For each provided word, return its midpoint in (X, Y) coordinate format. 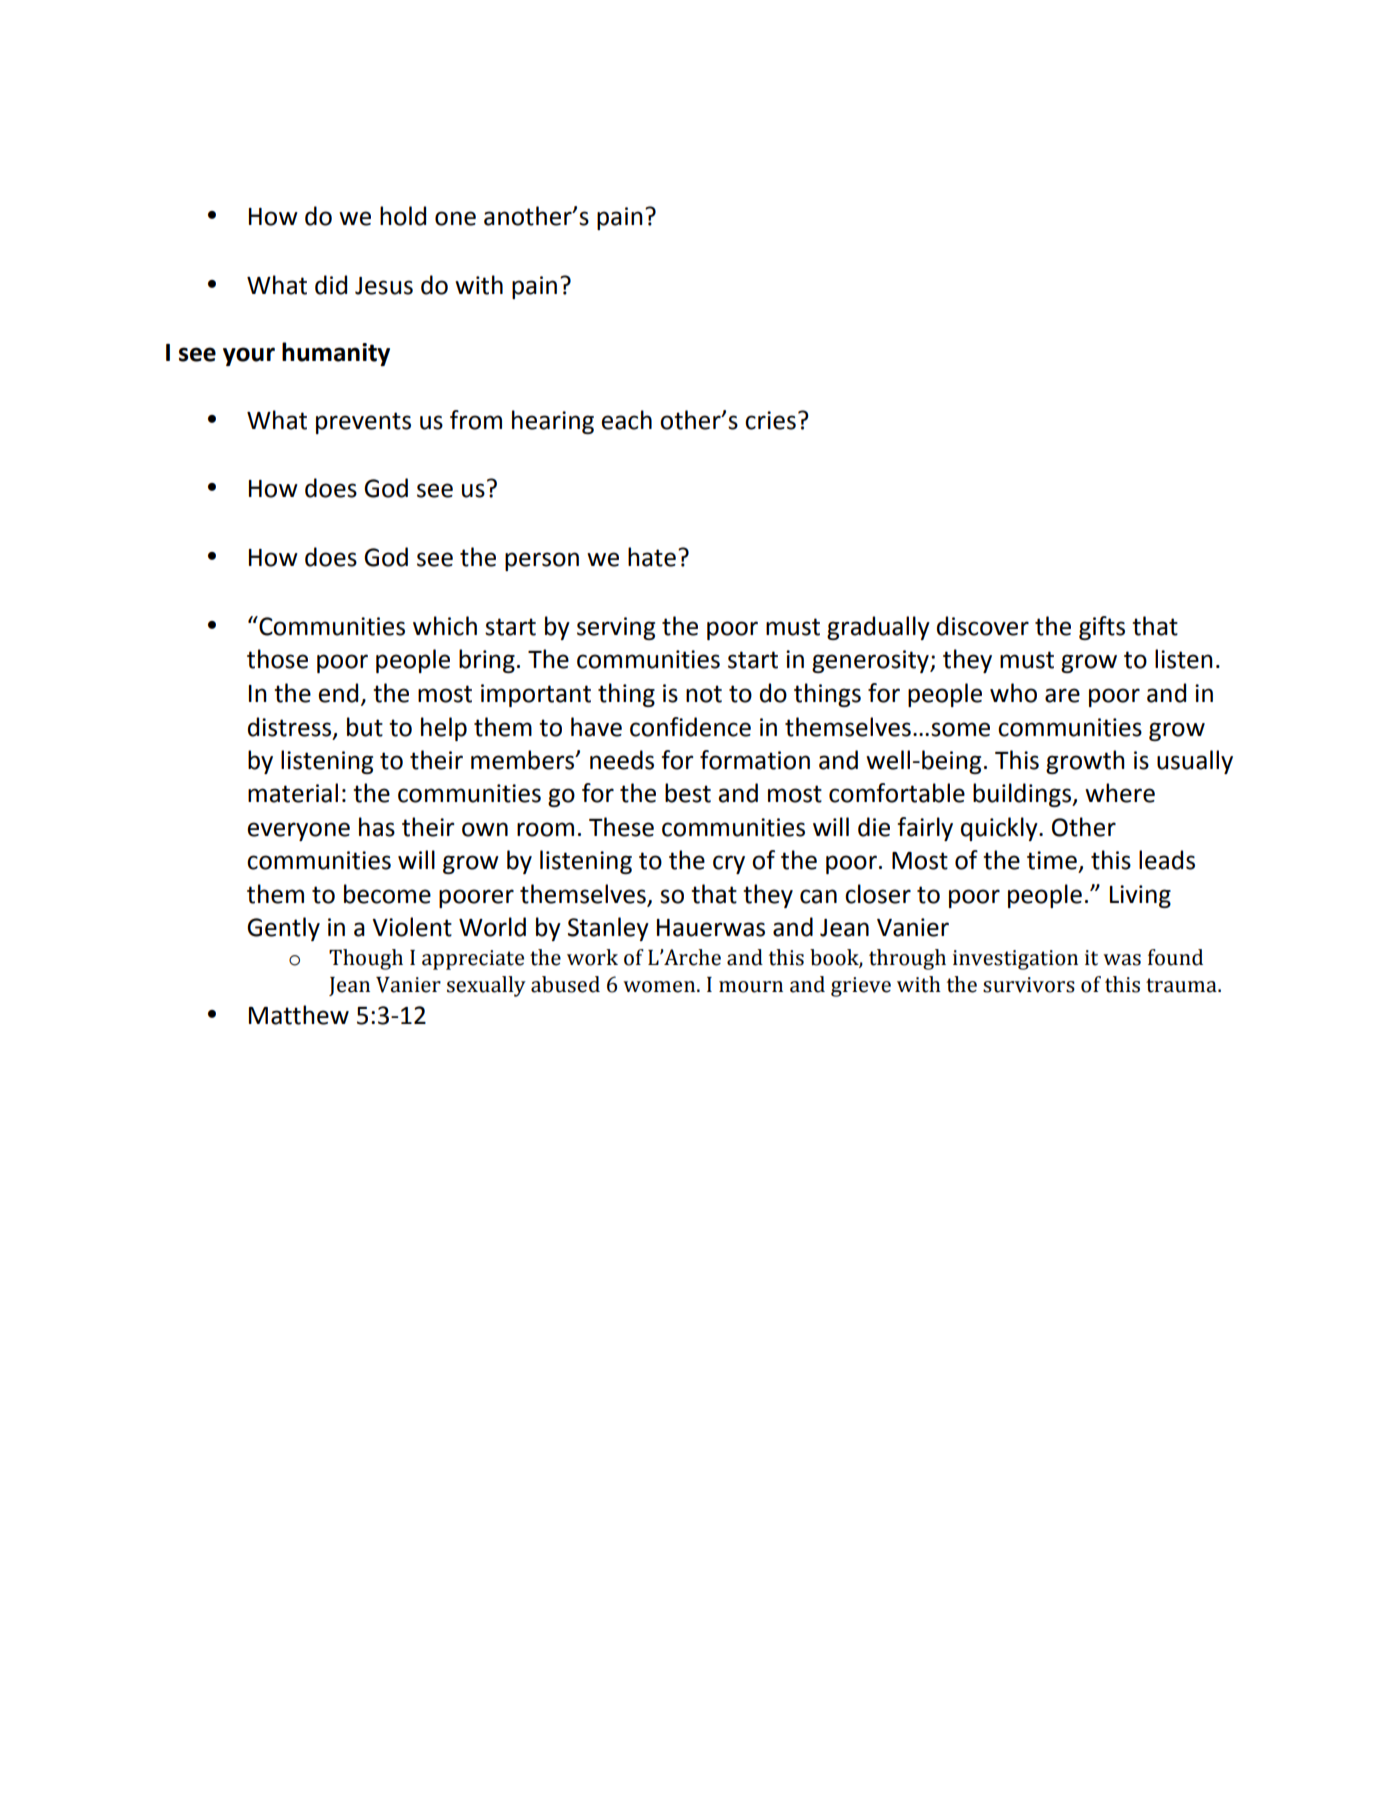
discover (983, 626)
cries (770, 420)
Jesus (384, 286)
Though (366, 959)
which (445, 626)
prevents (363, 423)
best (688, 793)
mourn (751, 987)
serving (616, 628)
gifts (1102, 628)
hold (403, 216)
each (626, 420)
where (1120, 793)
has (377, 827)
